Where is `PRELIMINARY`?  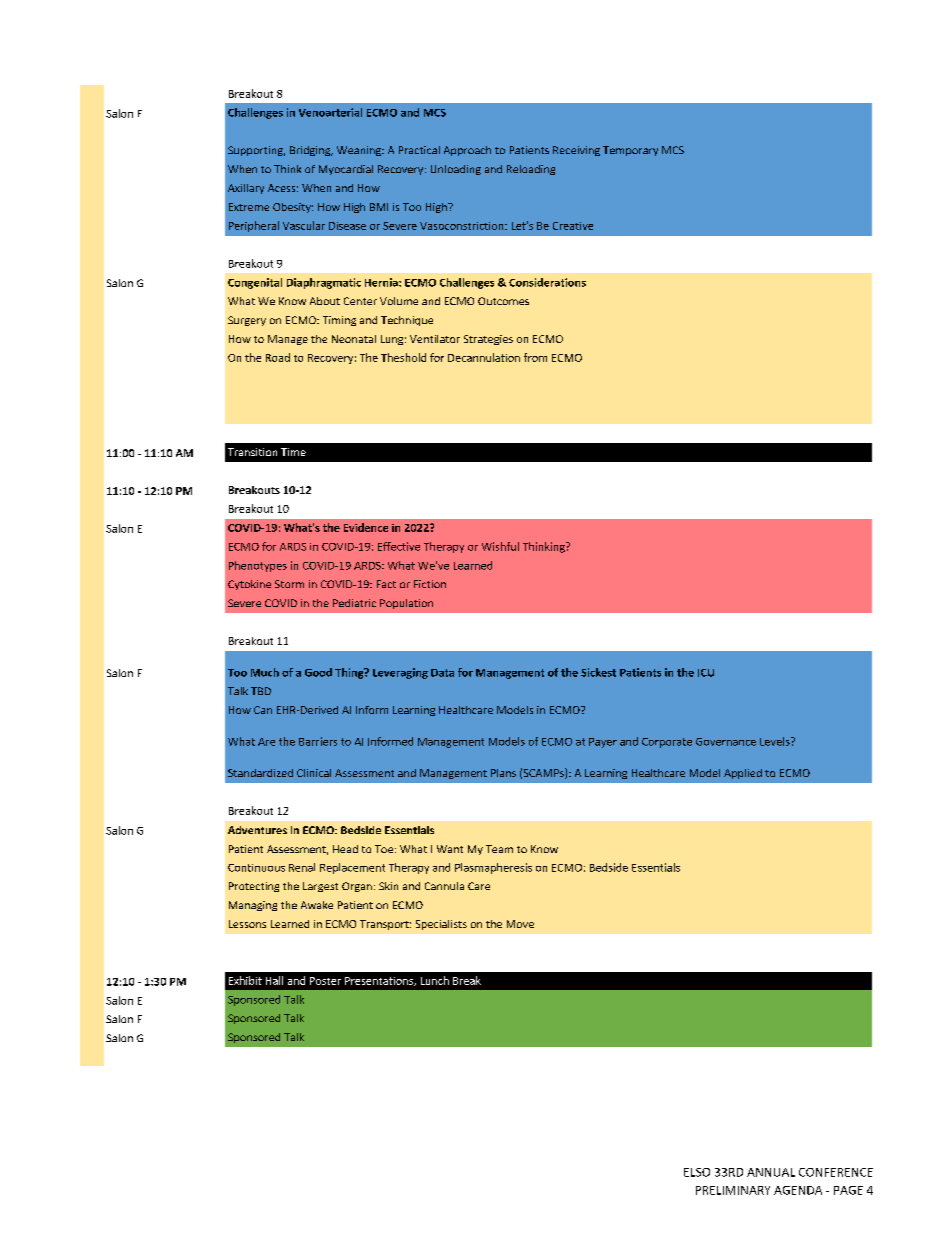 PRELIMINARY is located at coordinates (733, 1190).
